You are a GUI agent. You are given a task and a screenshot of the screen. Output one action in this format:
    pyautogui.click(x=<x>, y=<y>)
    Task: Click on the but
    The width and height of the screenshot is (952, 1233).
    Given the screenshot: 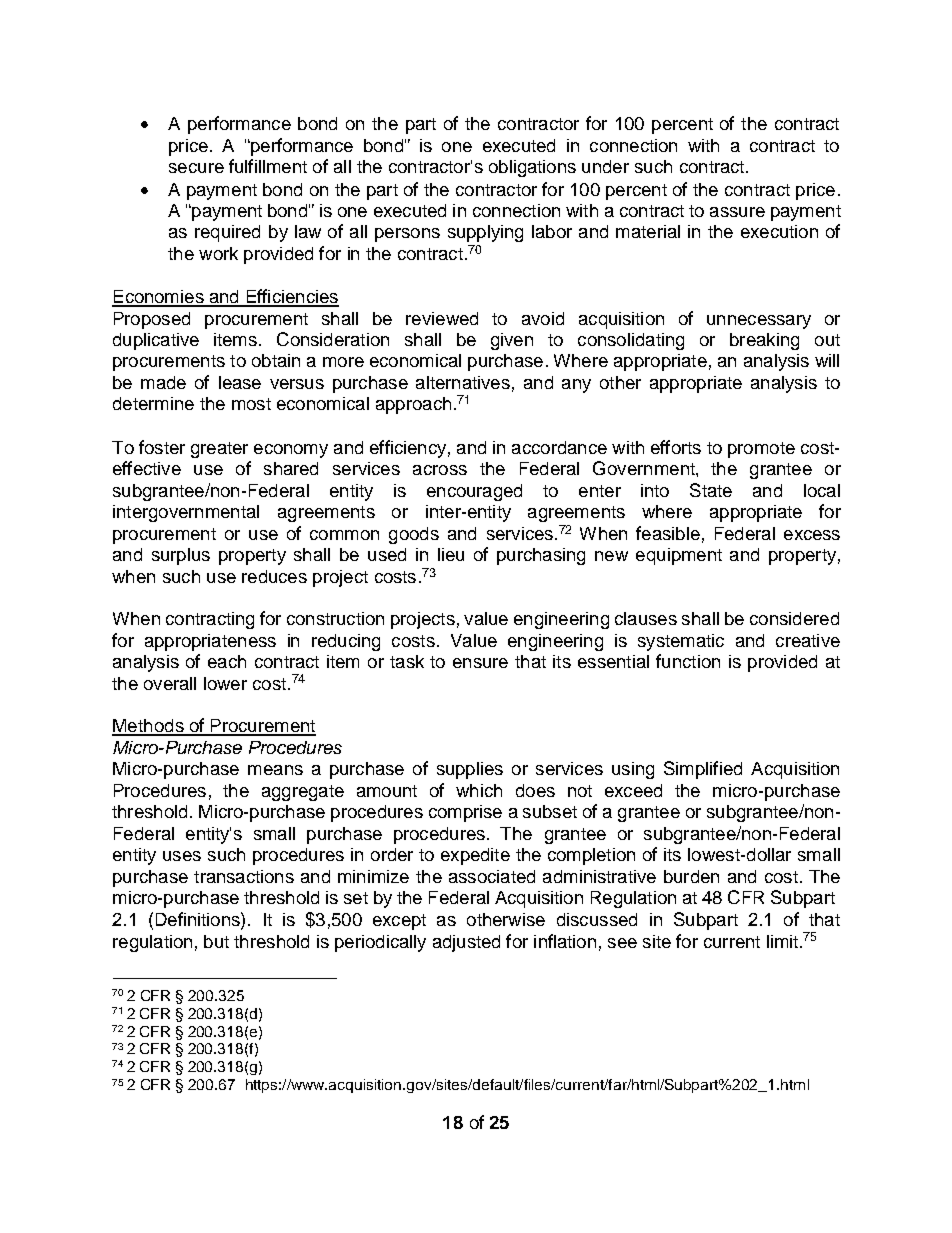 What is the action you would take?
    pyautogui.click(x=216, y=941)
